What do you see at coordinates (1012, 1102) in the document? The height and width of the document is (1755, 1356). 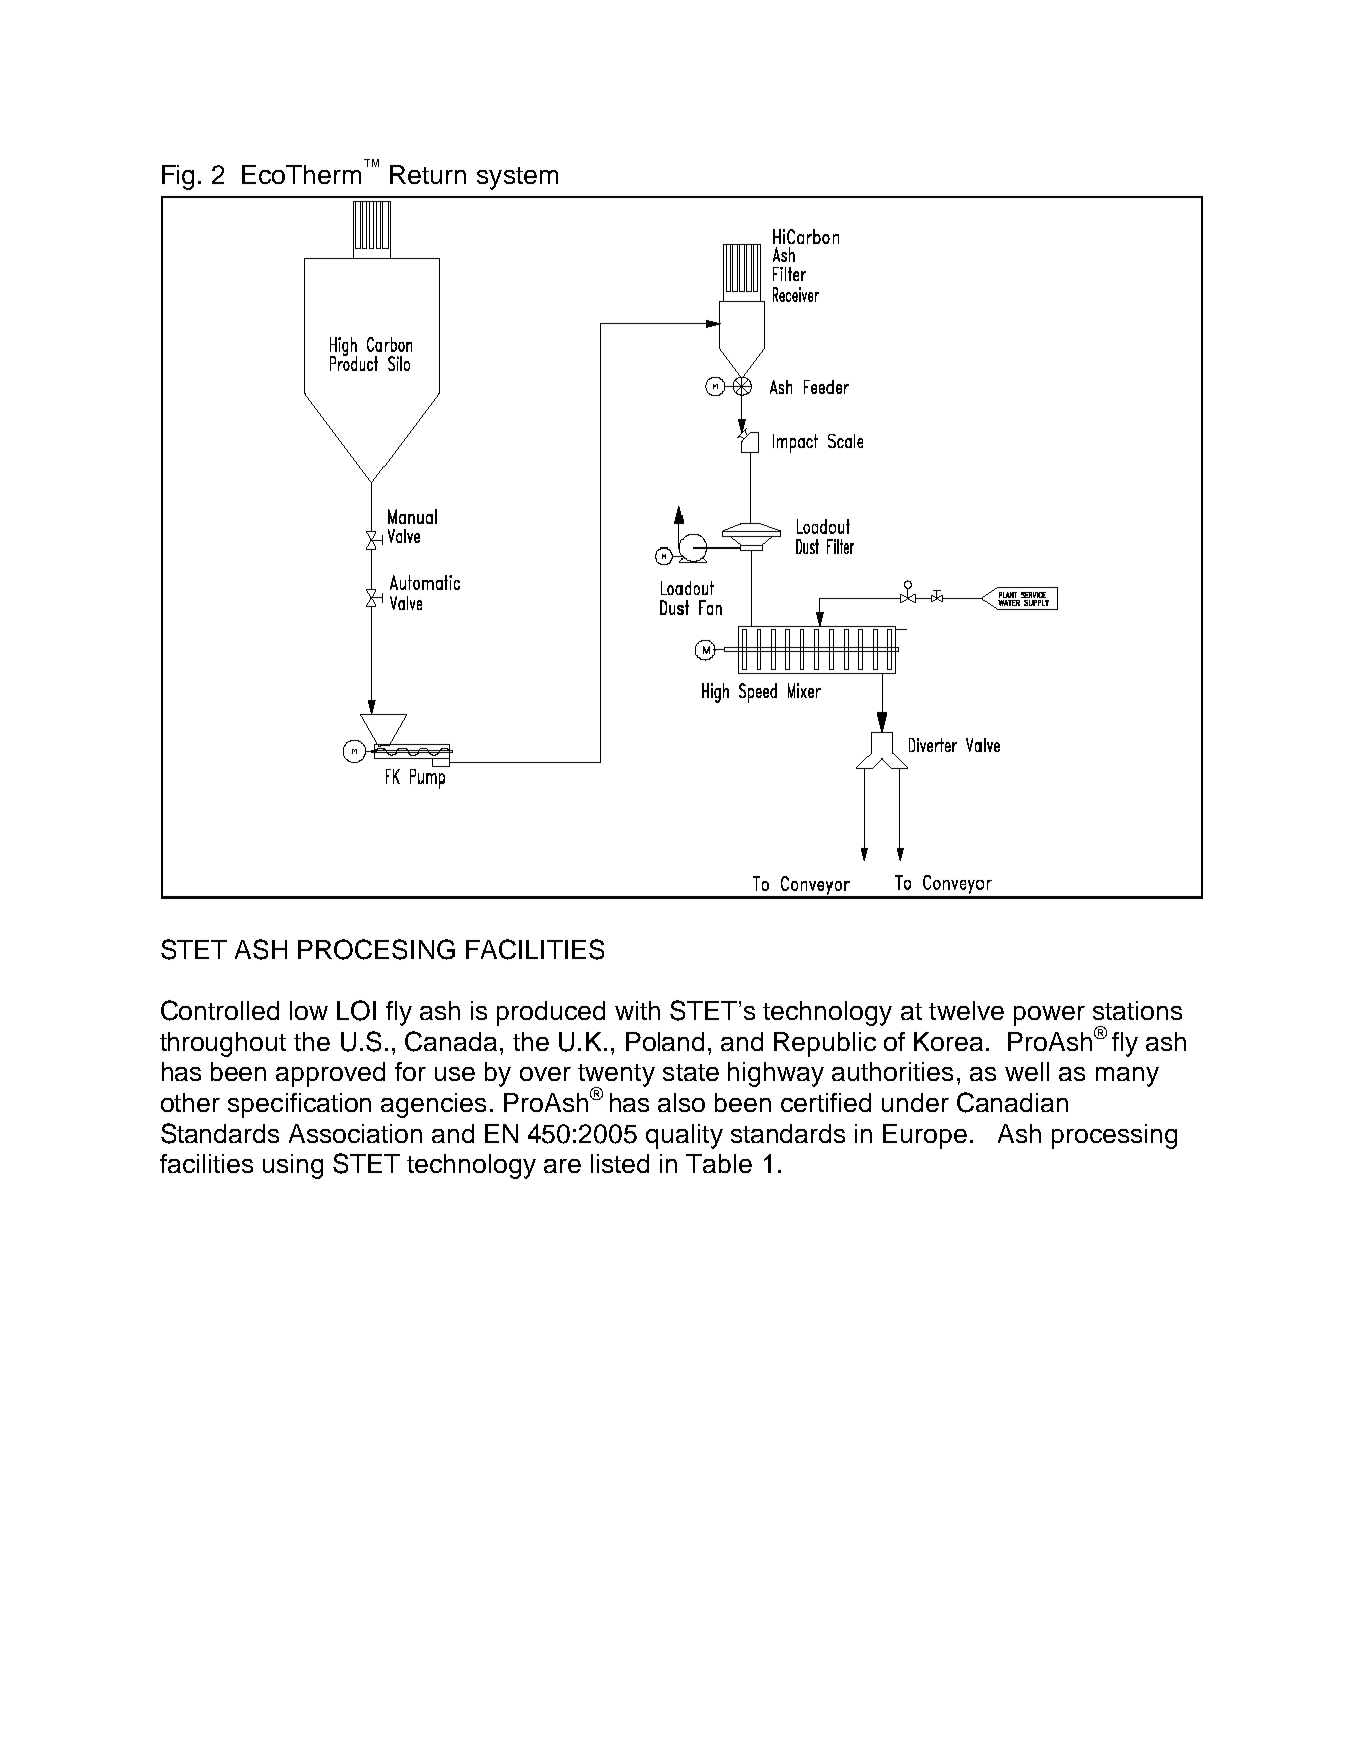 I see `Canadian` at bounding box center [1012, 1102].
